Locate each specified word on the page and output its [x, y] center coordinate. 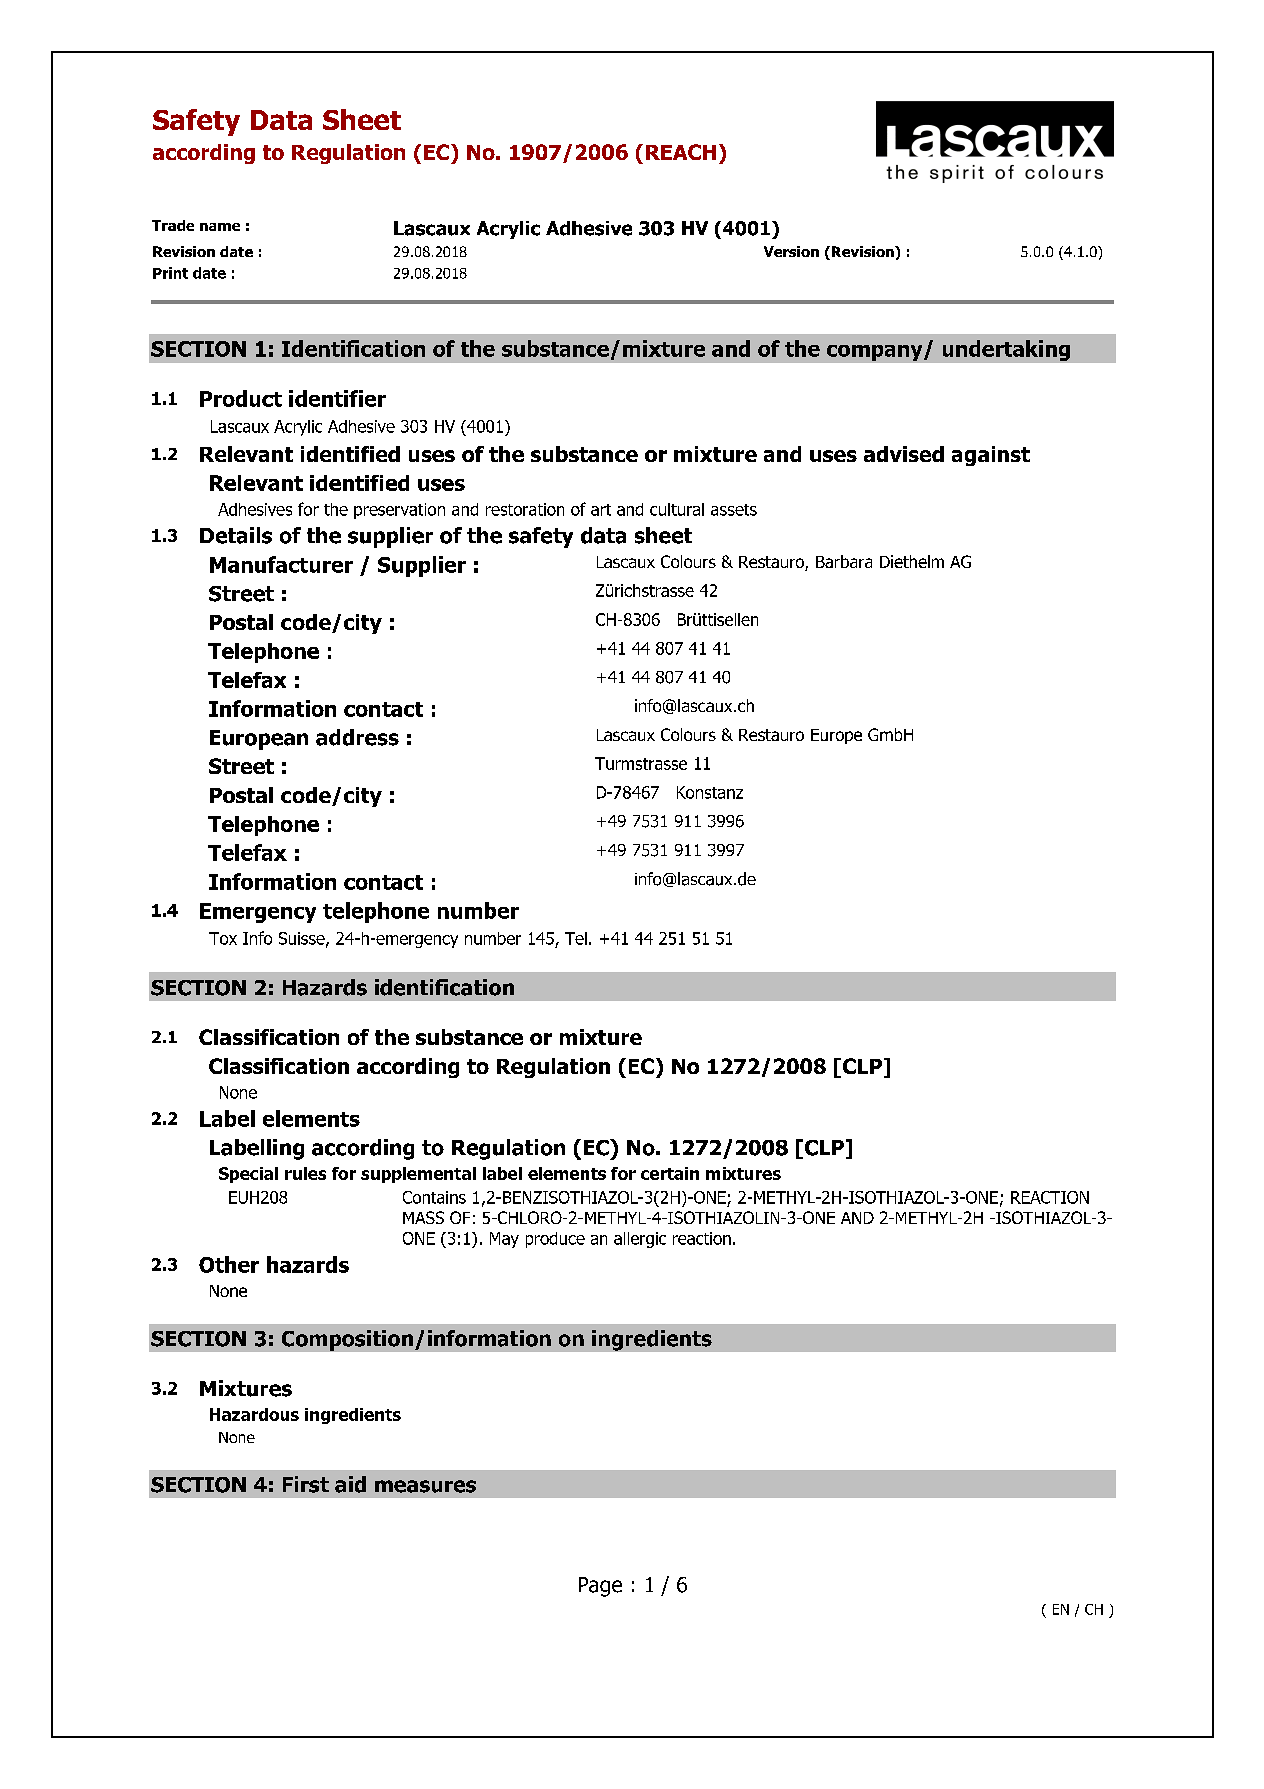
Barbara [844, 561]
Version [791, 251]
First [306, 1484]
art [601, 510]
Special [248, 1175]
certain [670, 1173]
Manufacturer [281, 564]
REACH [681, 152]
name [220, 227]
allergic [640, 1240]
